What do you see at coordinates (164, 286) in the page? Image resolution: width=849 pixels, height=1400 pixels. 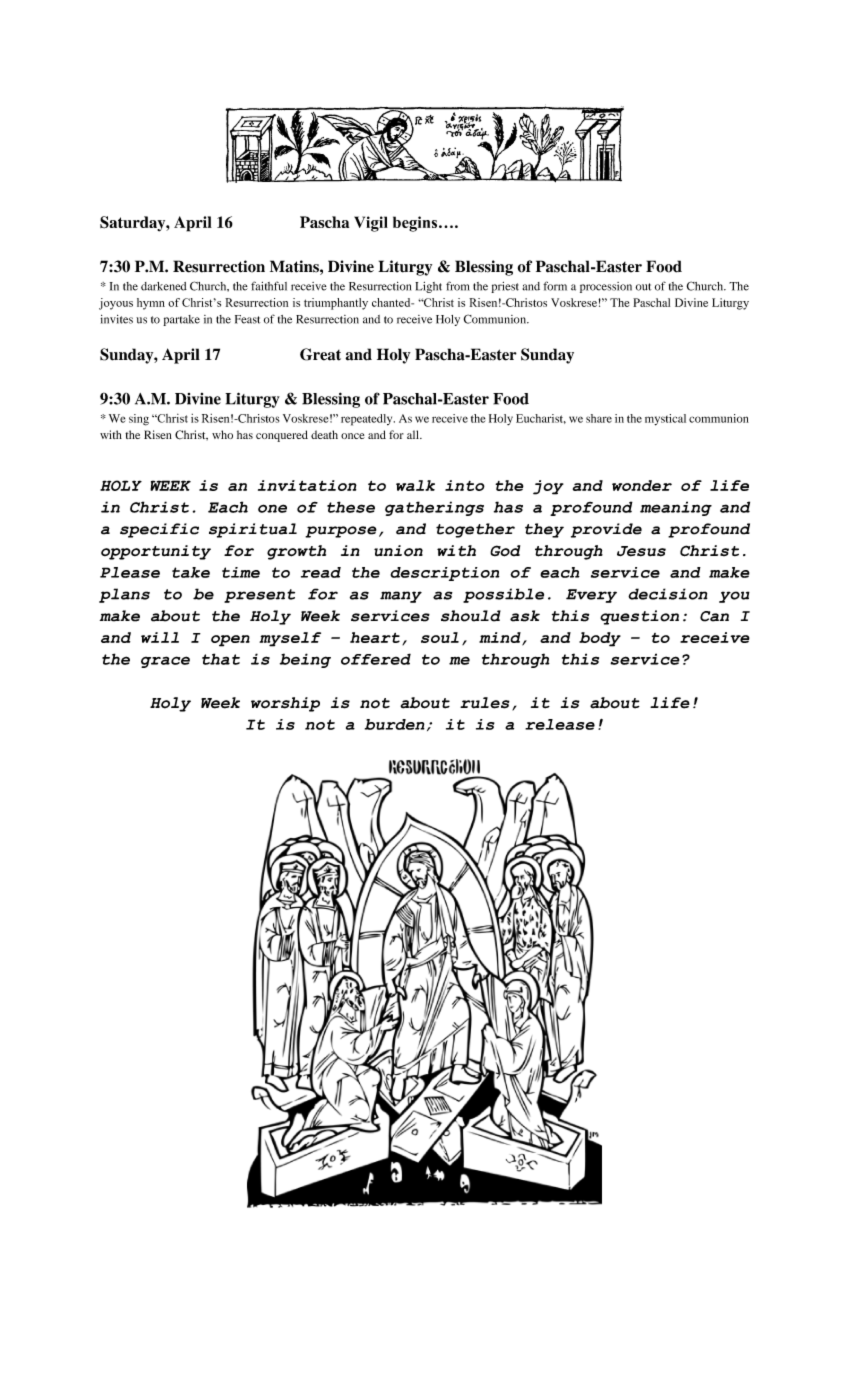 I see `darkened` at bounding box center [164, 286].
